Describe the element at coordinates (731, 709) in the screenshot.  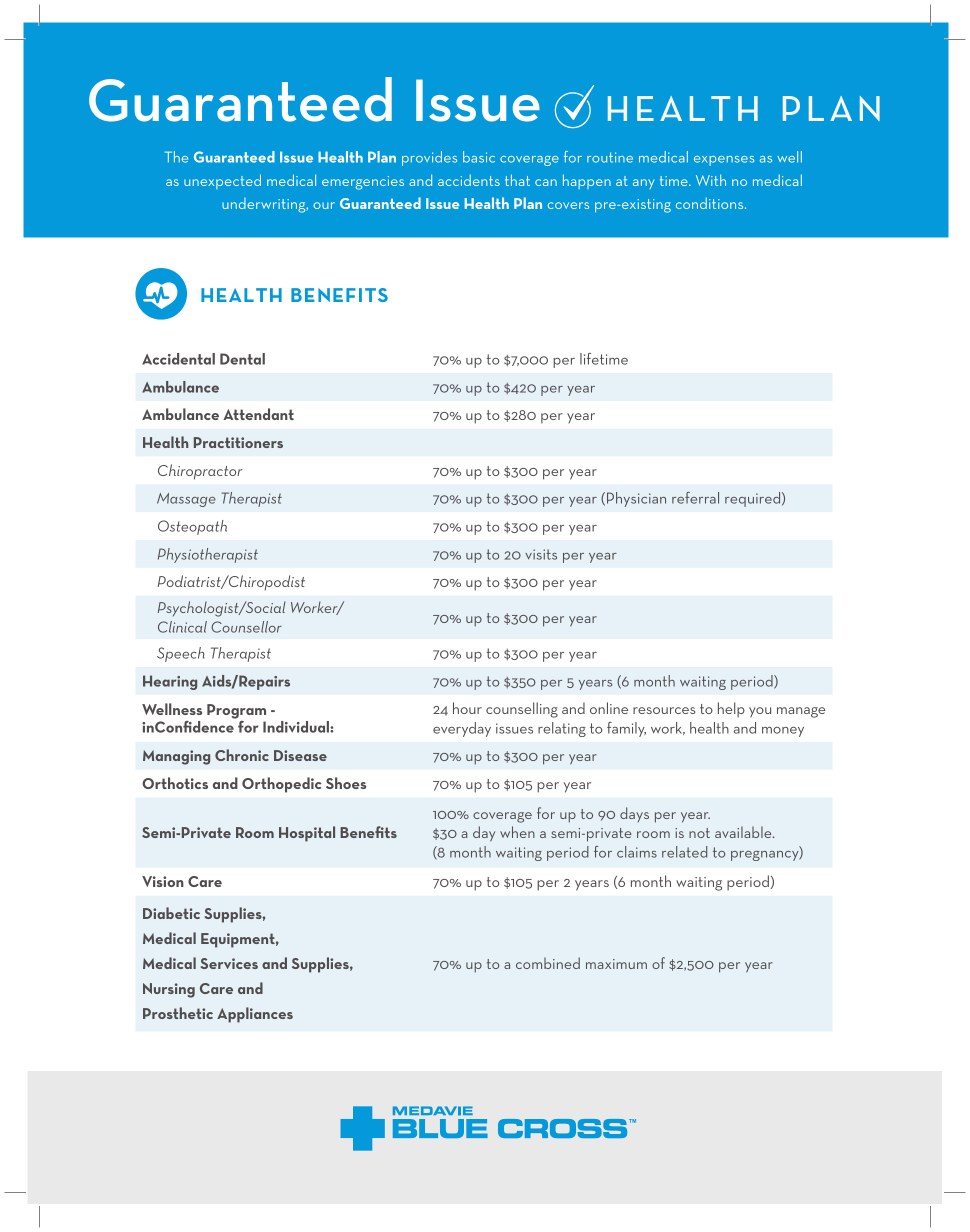
I see `help` at that location.
